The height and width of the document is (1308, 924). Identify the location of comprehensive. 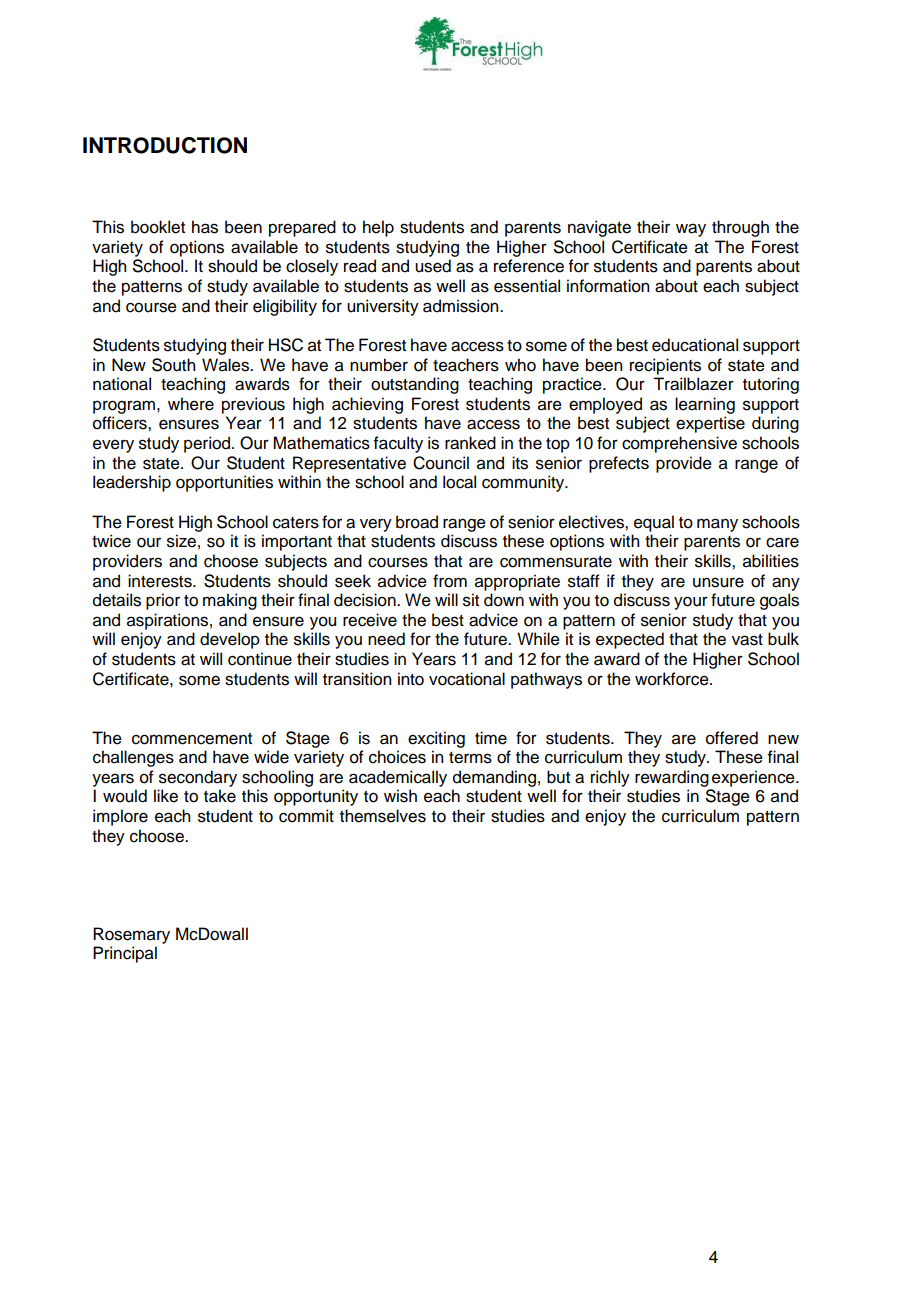
(679, 444).
